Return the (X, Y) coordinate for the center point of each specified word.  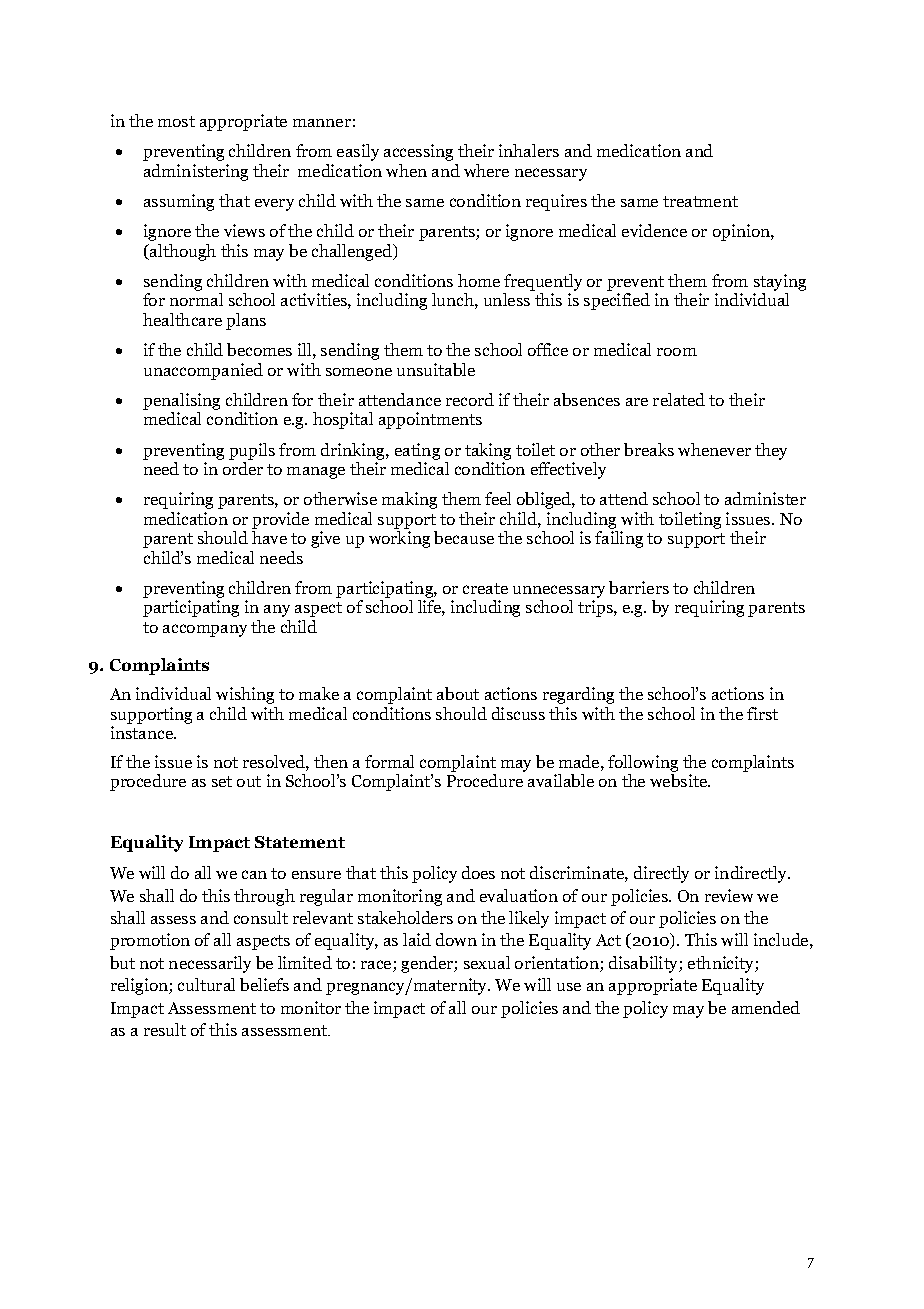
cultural (206, 984)
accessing (418, 152)
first (762, 713)
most (176, 121)
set (222, 781)
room (677, 352)
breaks (649, 449)
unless (507, 299)
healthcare (182, 319)
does (478, 872)
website (679, 780)
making (409, 500)
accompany (205, 630)
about (458, 693)
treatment (700, 201)
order (243, 468)
